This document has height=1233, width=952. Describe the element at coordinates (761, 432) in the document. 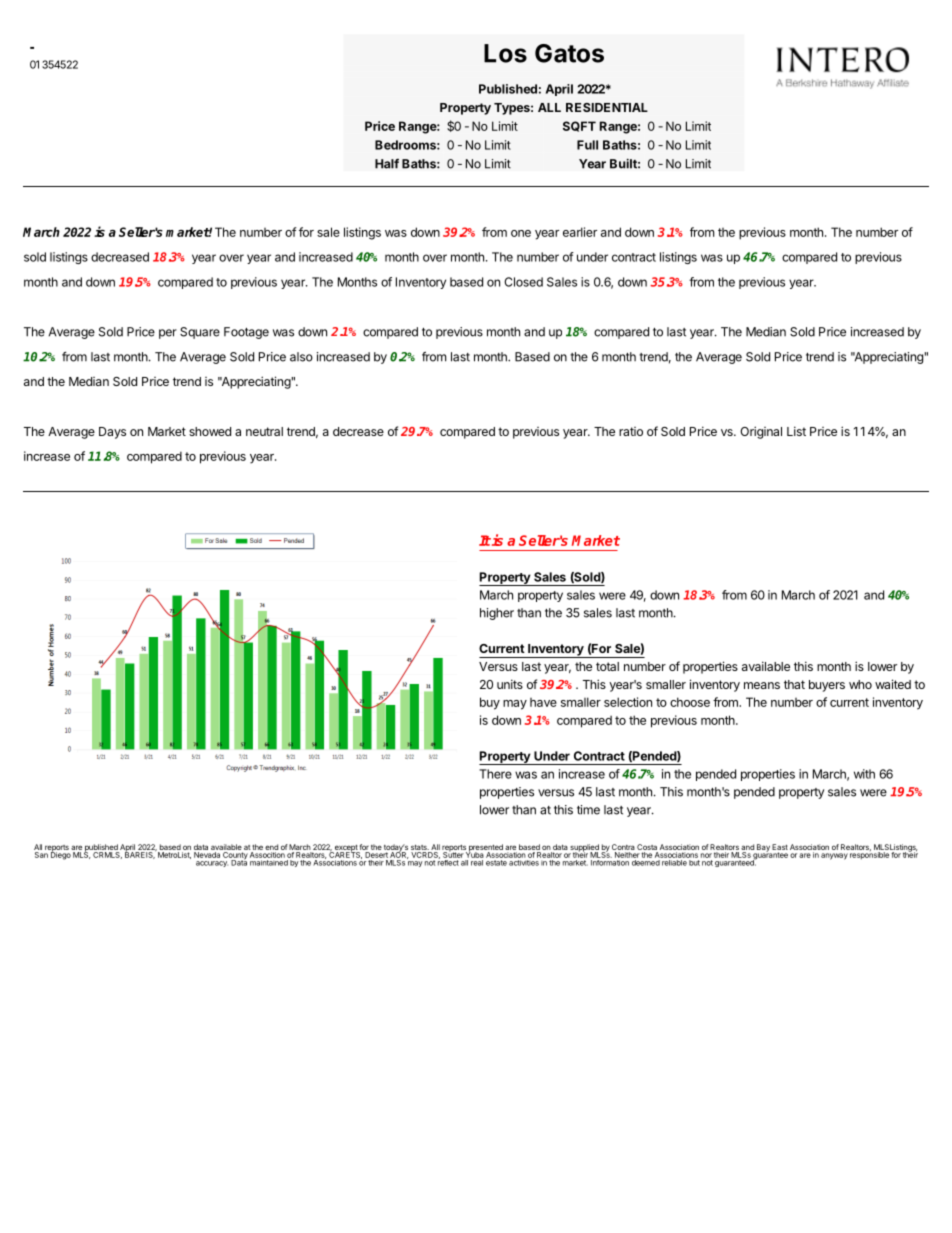

I see `Original` at that location.
